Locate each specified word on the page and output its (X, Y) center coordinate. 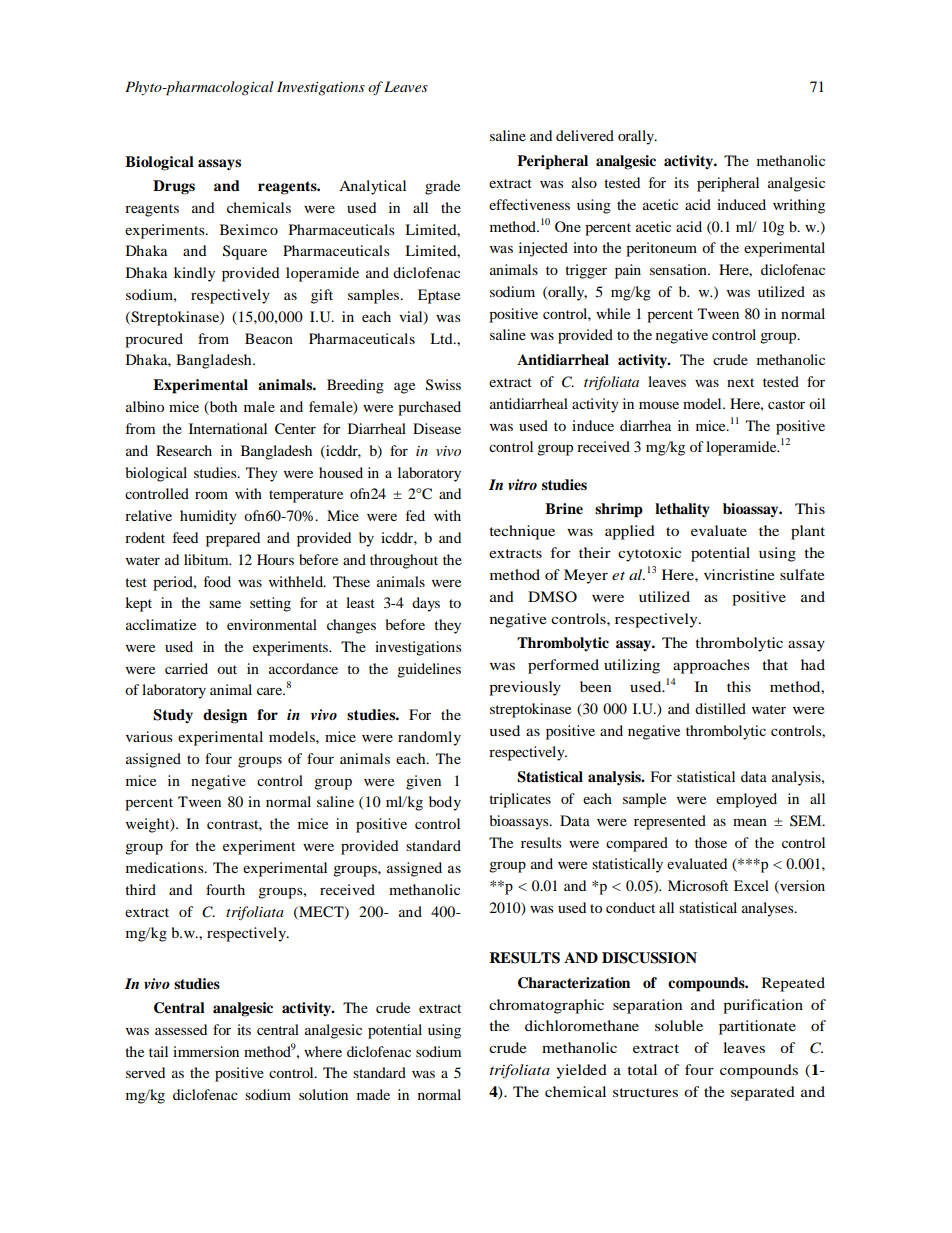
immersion (206, 1051)
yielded (581, 1071)
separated (763, 1093)
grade (442, 187)
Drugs (174, 187)
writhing (799, 206)
